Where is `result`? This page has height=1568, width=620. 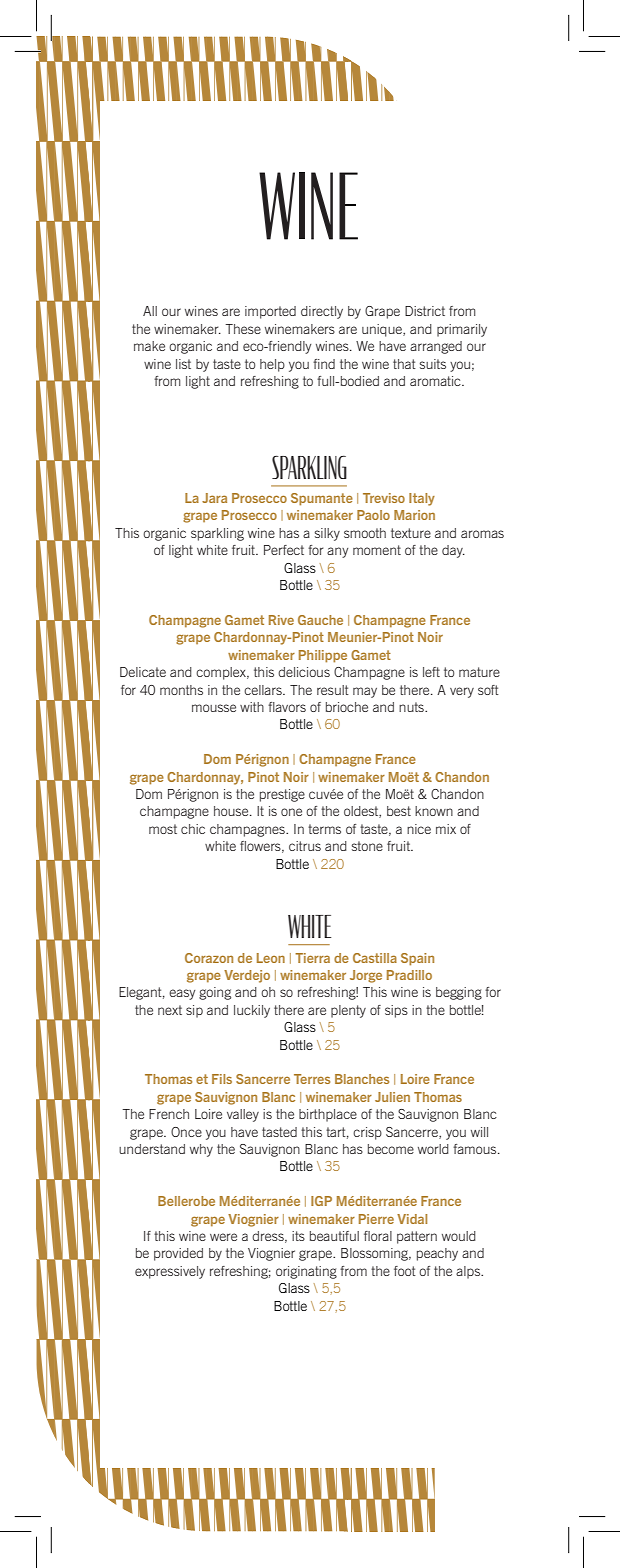
result is located at coordinates (333, 690).
